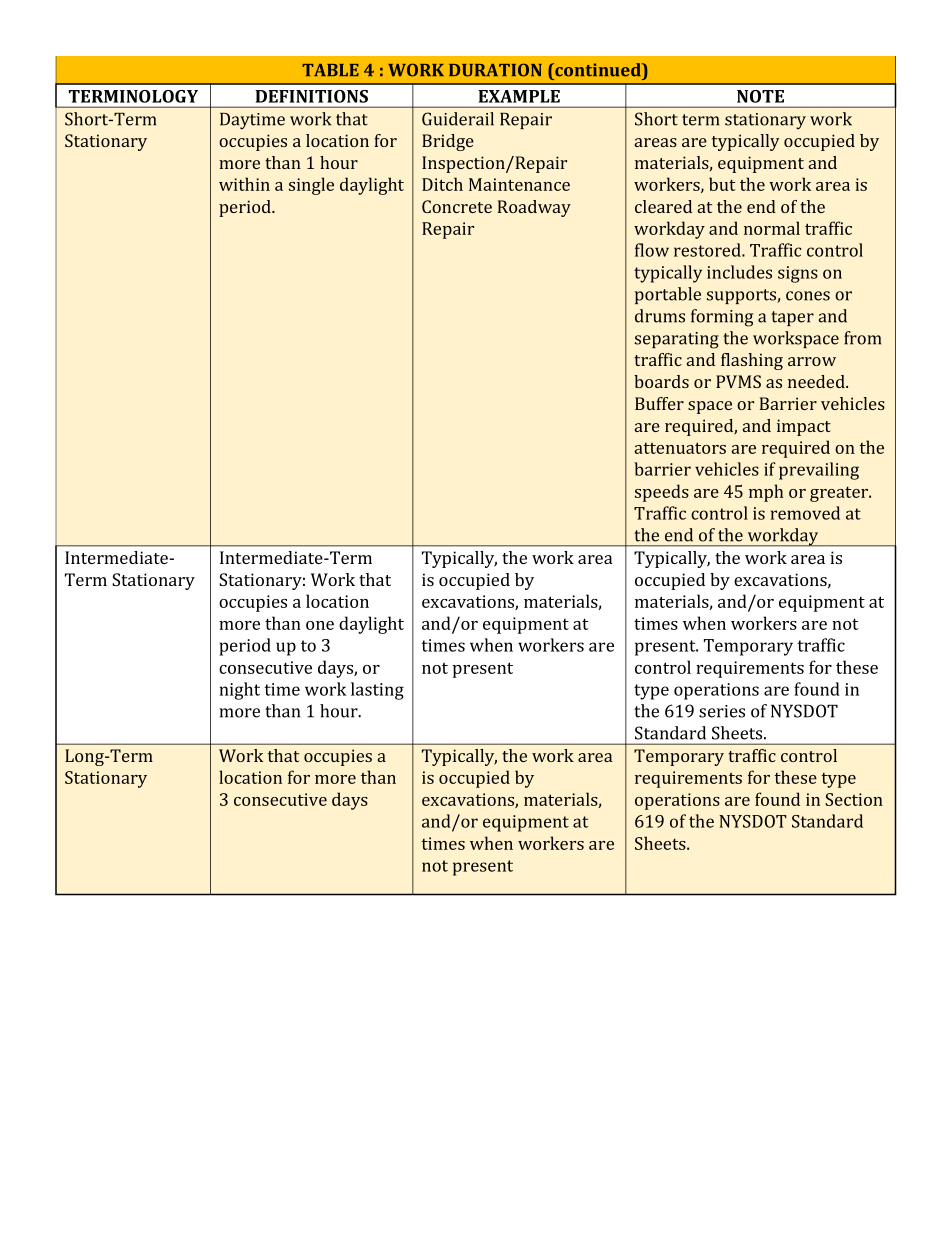 The height and width of the screenshot is (1233, 952). I want to click on boards, so click(661, 381).
